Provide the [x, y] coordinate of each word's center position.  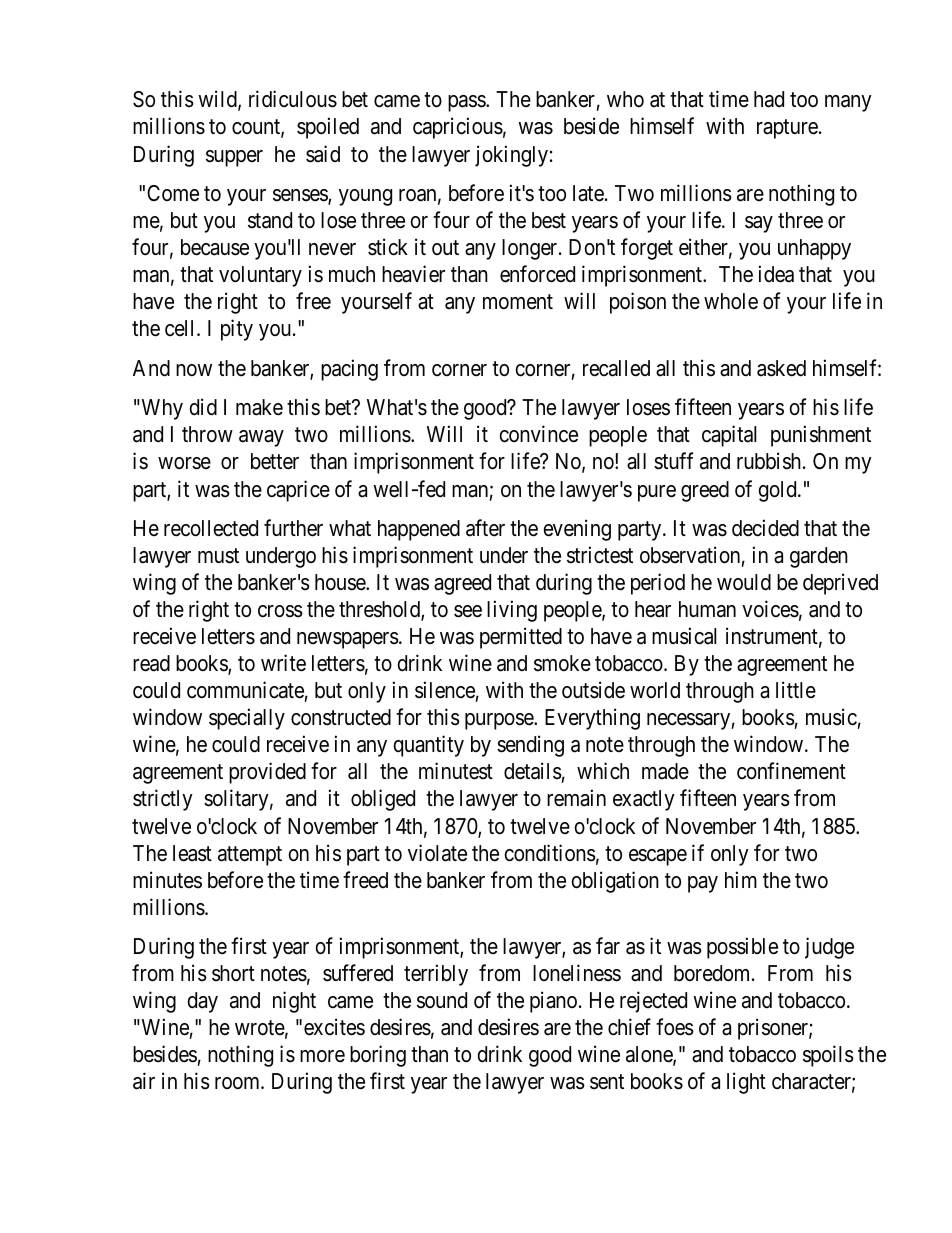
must [218, 556]
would [744, 582]
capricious [458, 128]
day [202, 1002]
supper [234, 158]
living [512, 611]
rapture [787, 129]
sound [442, 1000]
